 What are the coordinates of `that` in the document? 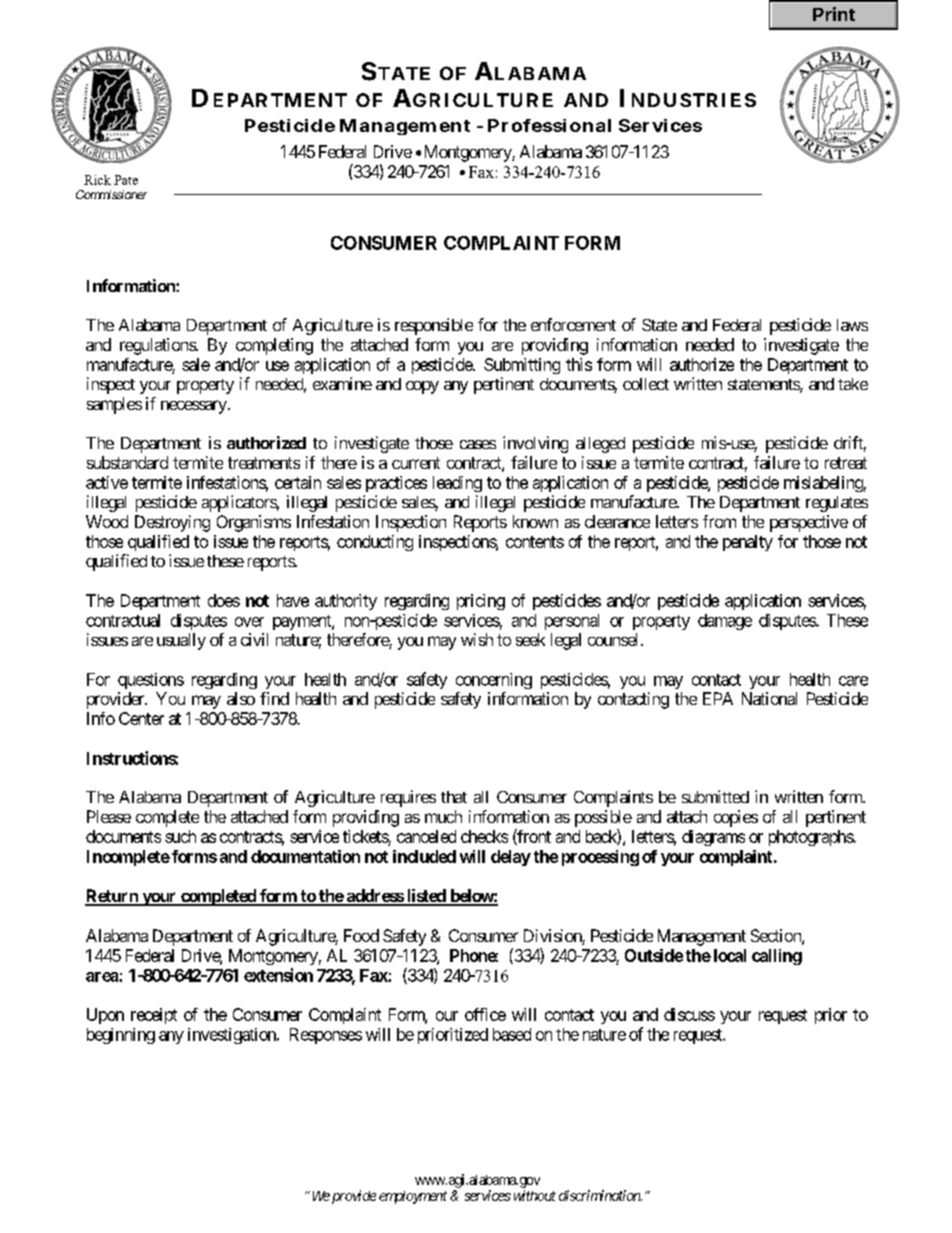 It's located at (454, 797).
